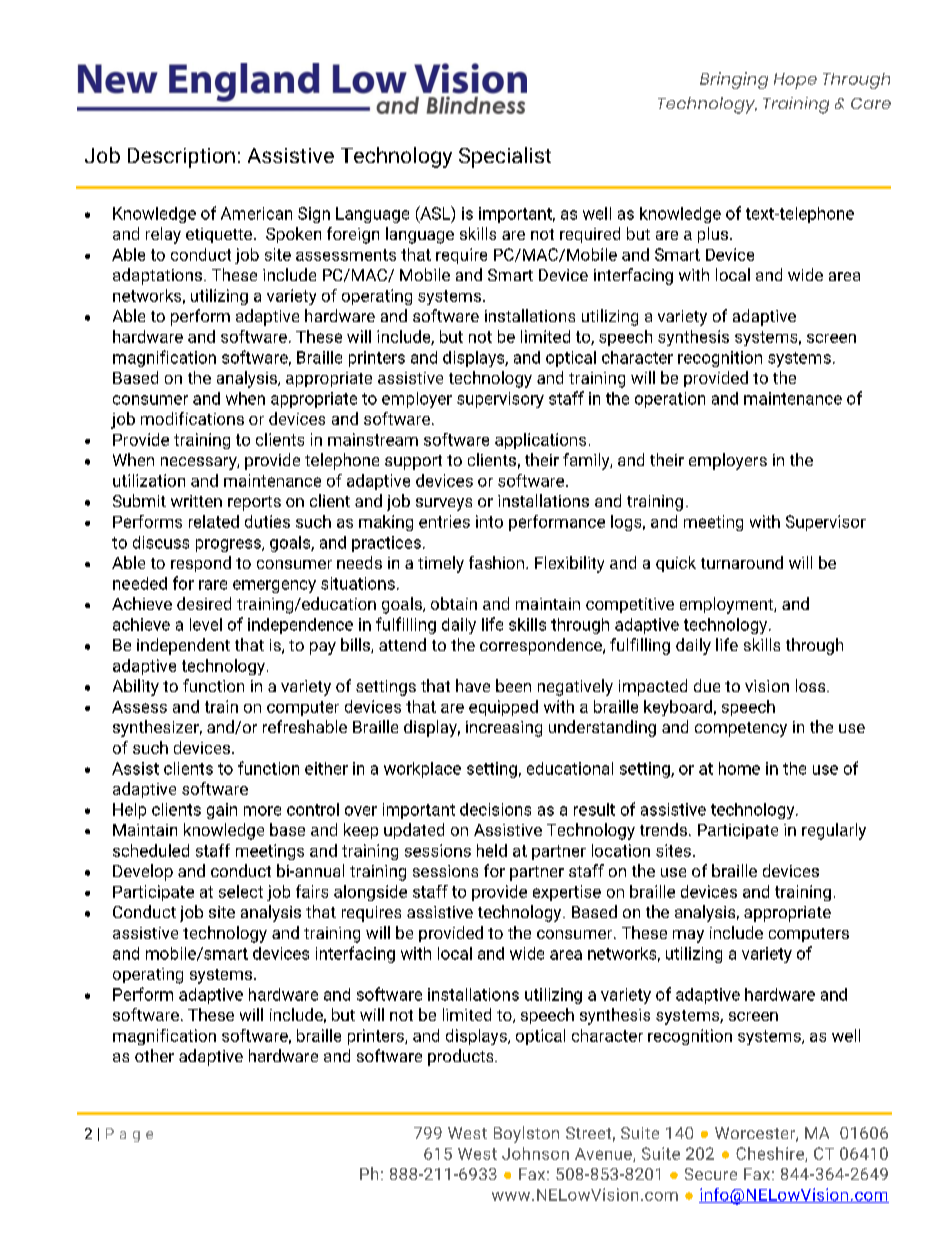 This image has width=952, height=1233. Describe the element at coordinates (540, 441) in the image. I see `applications` at that location.
